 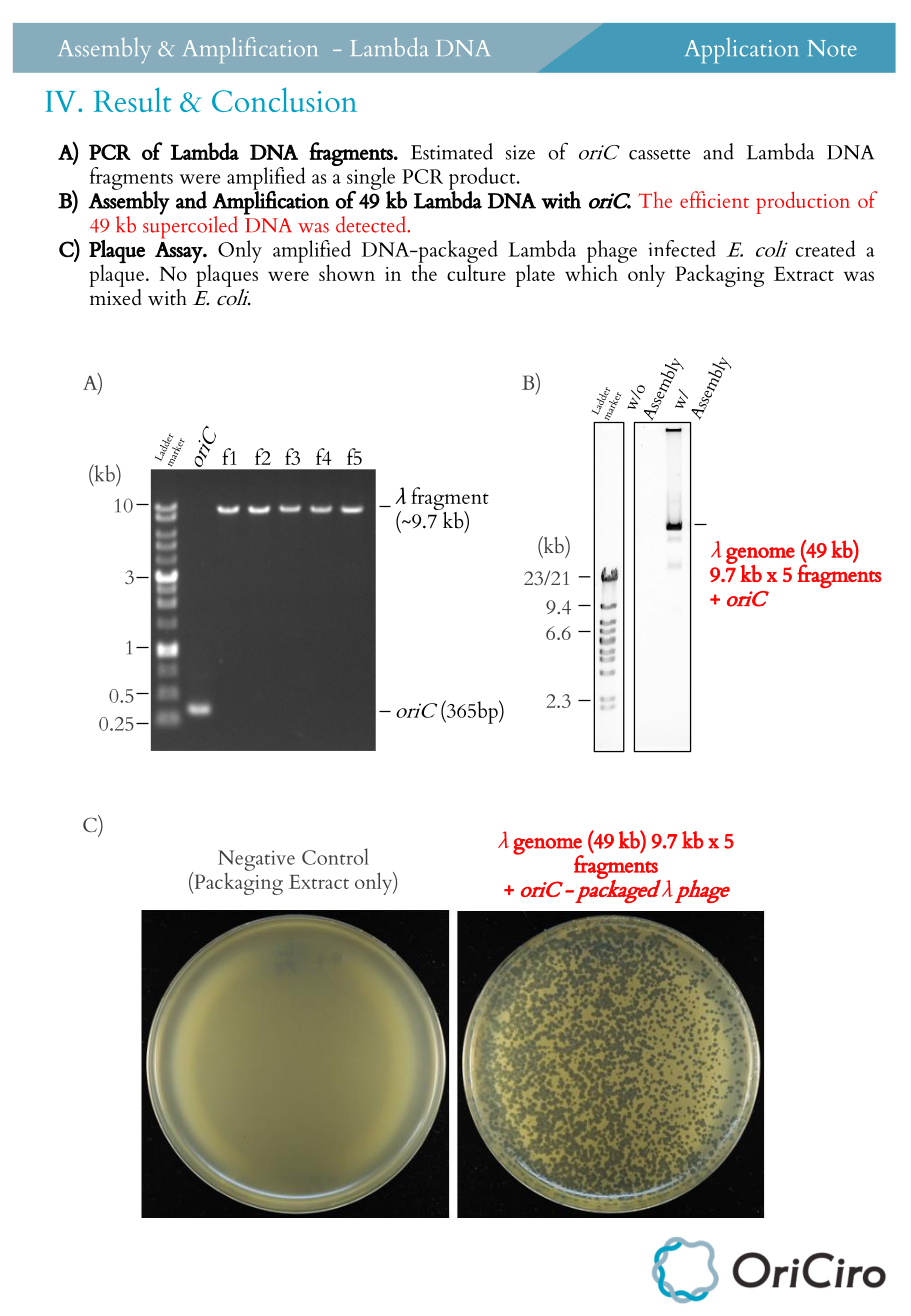 What do you see at coordinates (115, 296) in the screenshot?
I see `mixed` at bounding box center [115, 296].
